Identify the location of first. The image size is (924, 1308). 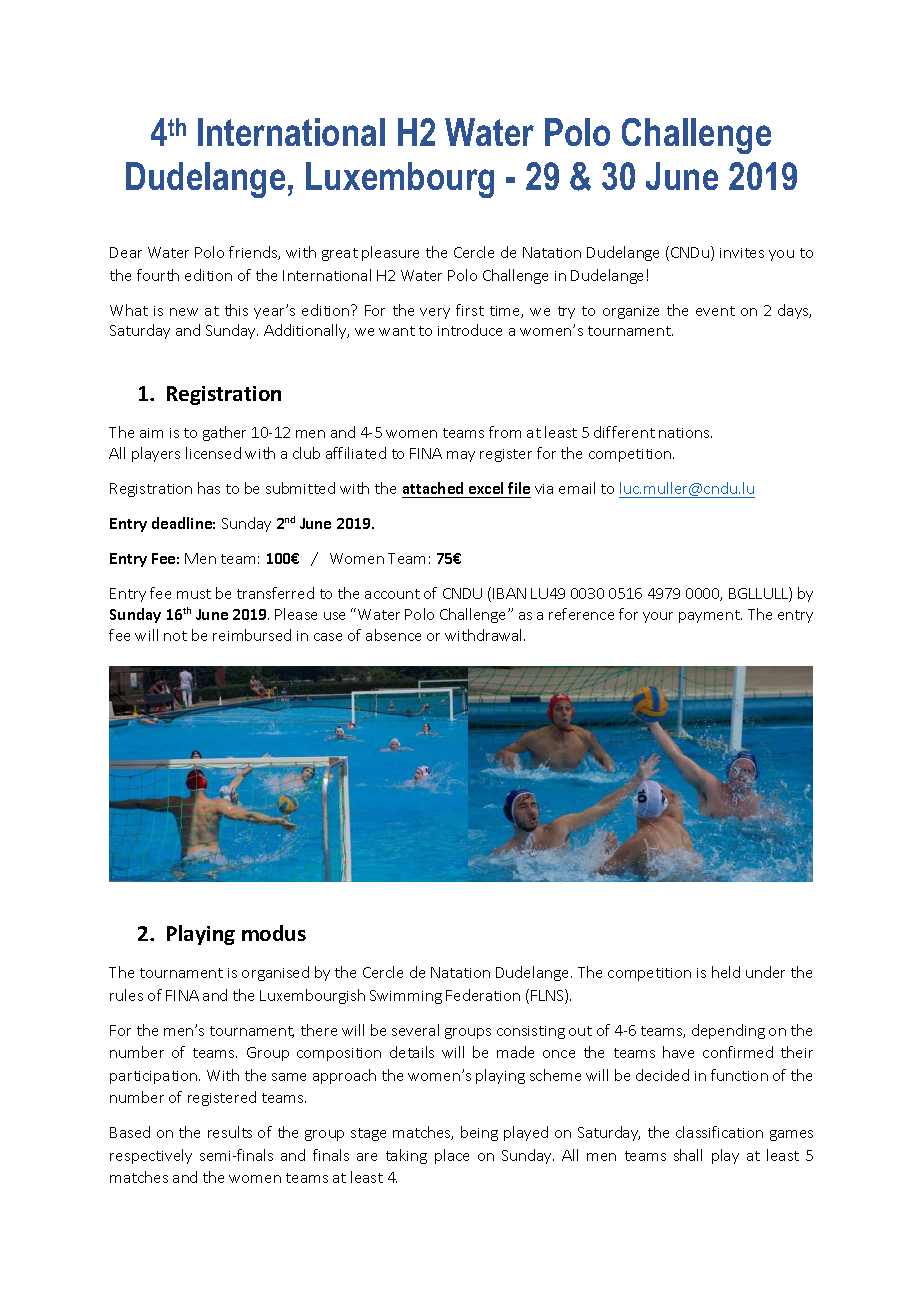
(470, 310).
